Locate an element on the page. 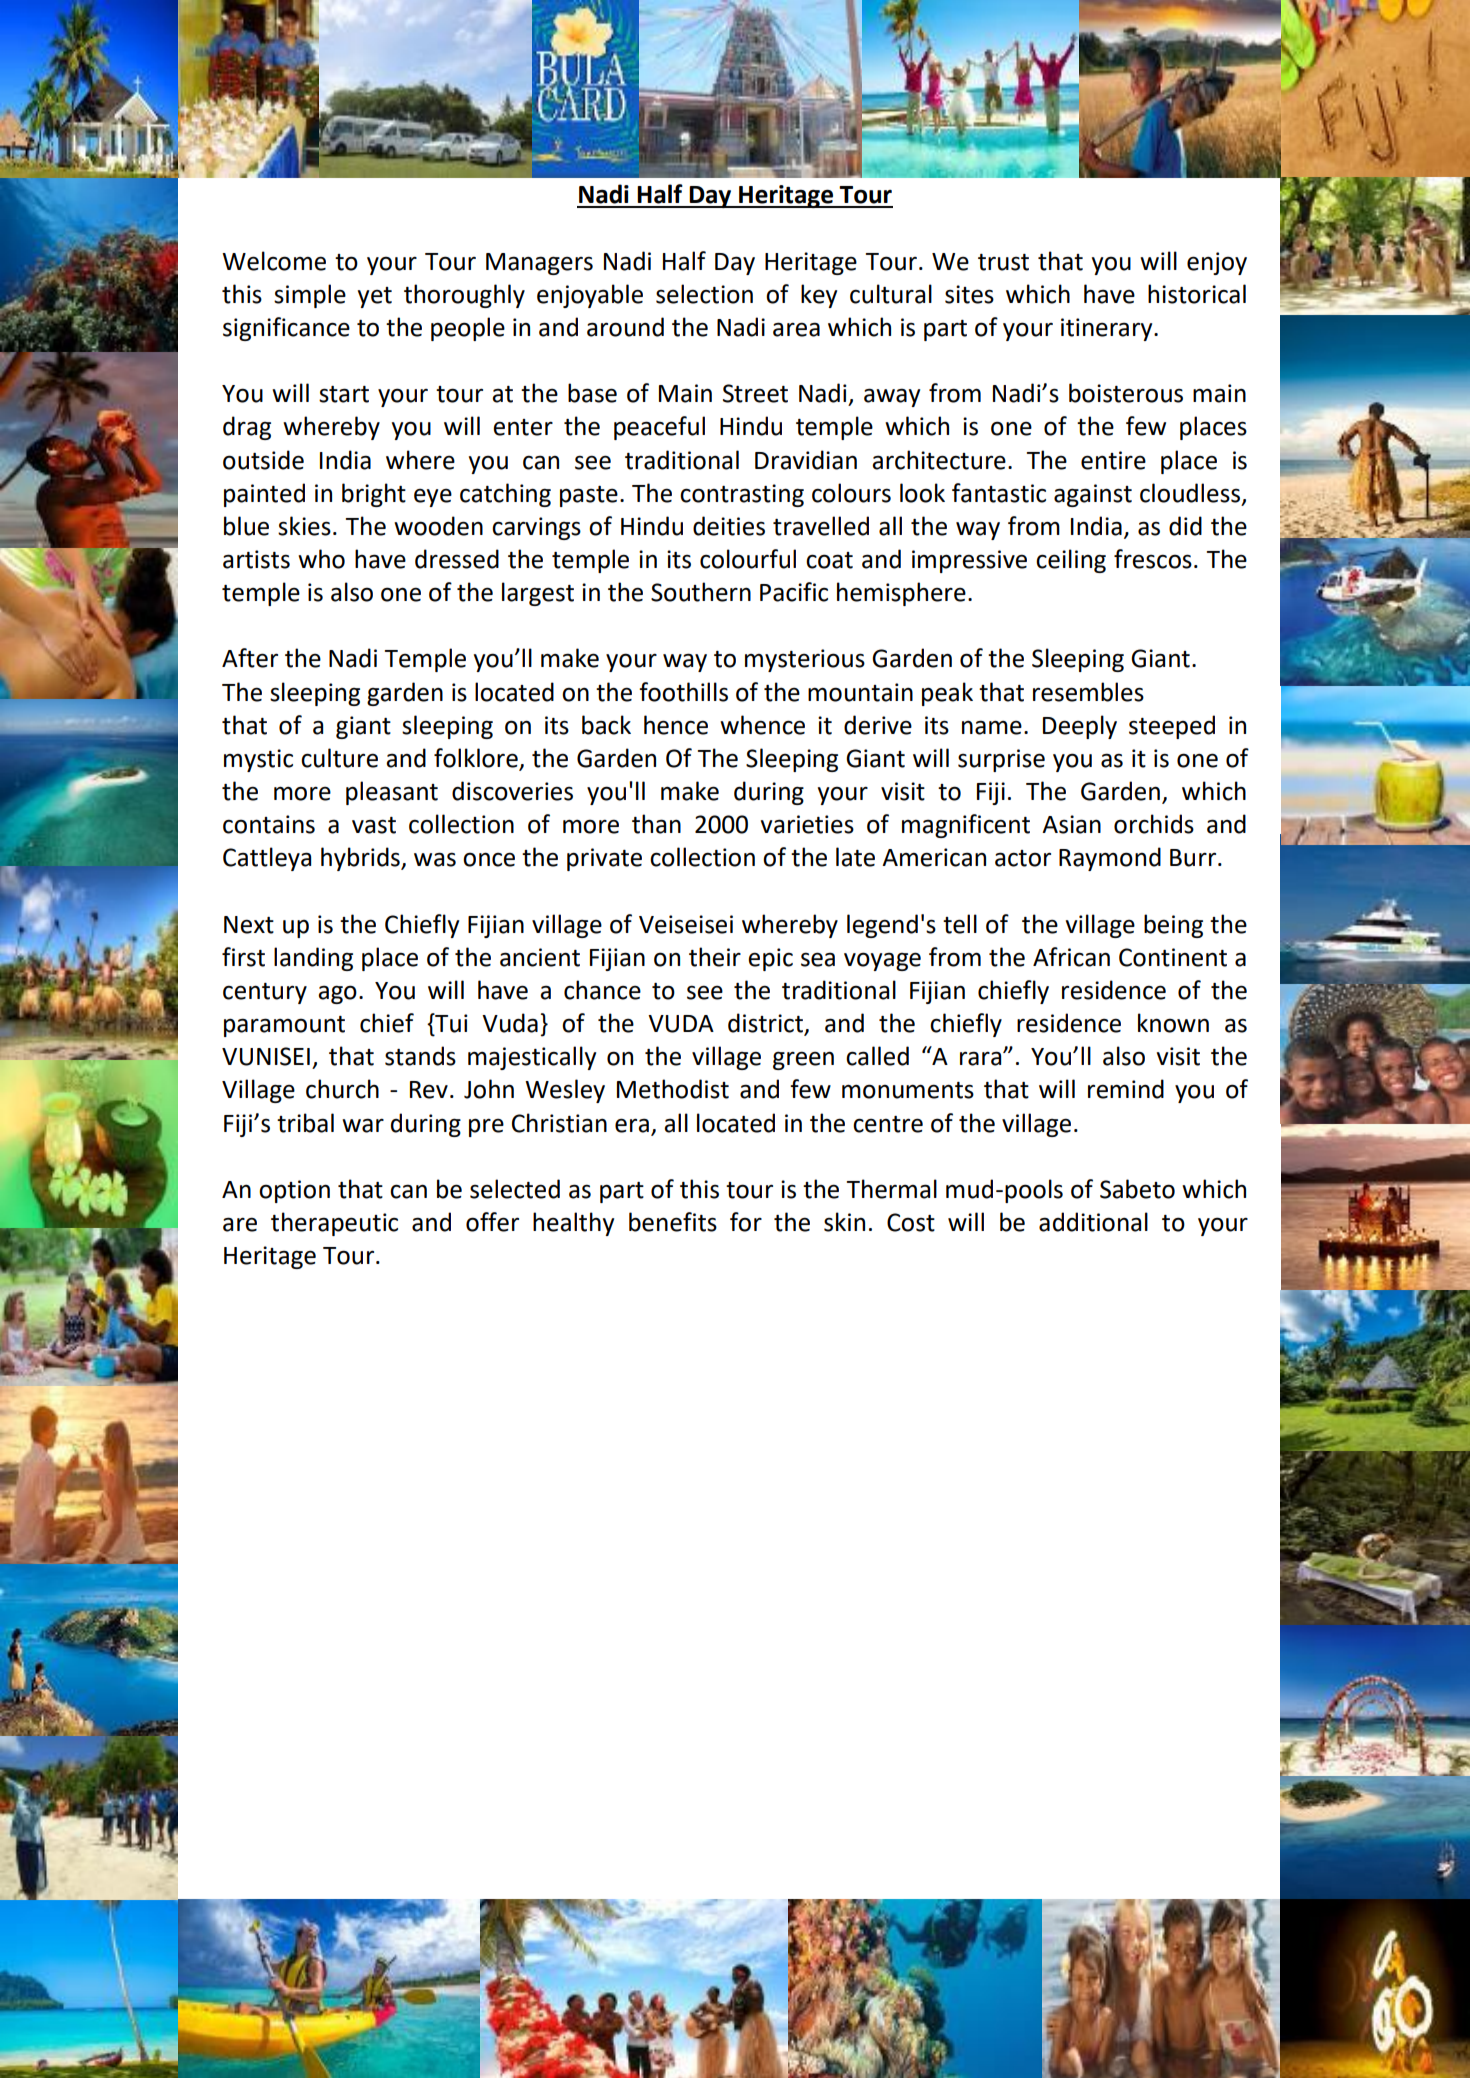  Deeply is located at coordinates (1080, 727).
